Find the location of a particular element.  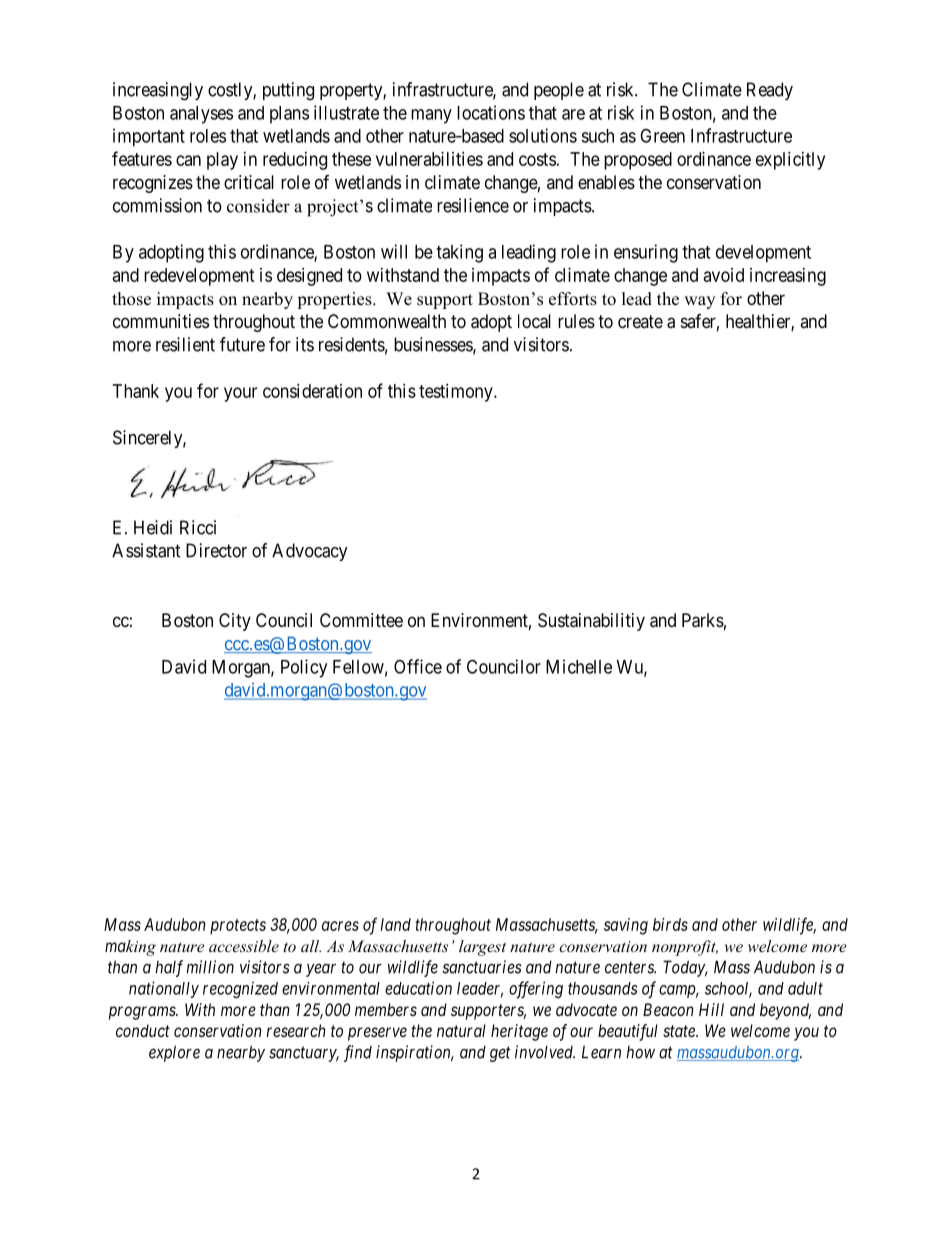

resilient is located at coordinates (185, 344).
